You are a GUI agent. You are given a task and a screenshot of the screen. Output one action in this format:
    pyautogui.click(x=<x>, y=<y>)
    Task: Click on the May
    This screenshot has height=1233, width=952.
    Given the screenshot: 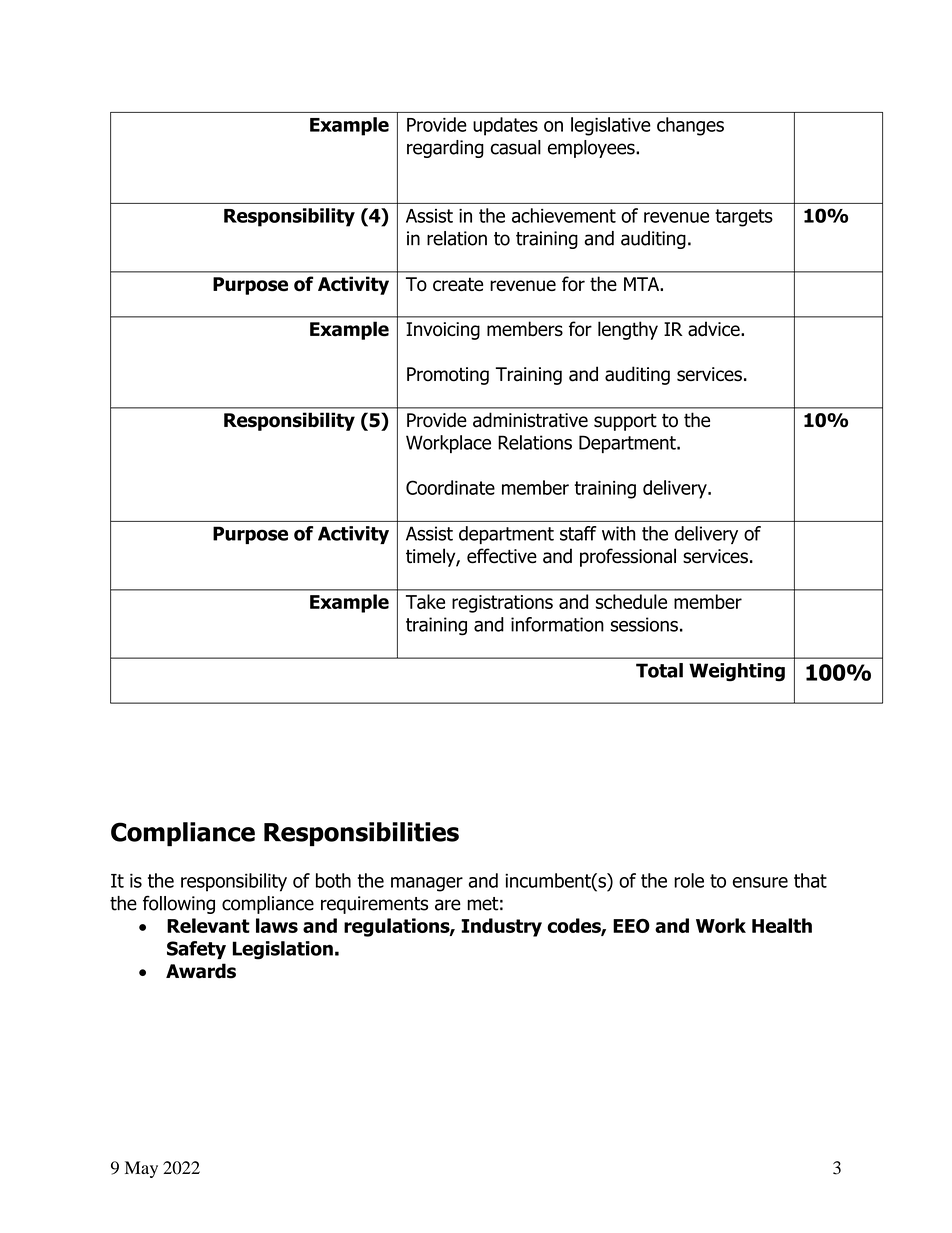 What is the action you would take?
    pyautogui.click(x=141, y=1169)
